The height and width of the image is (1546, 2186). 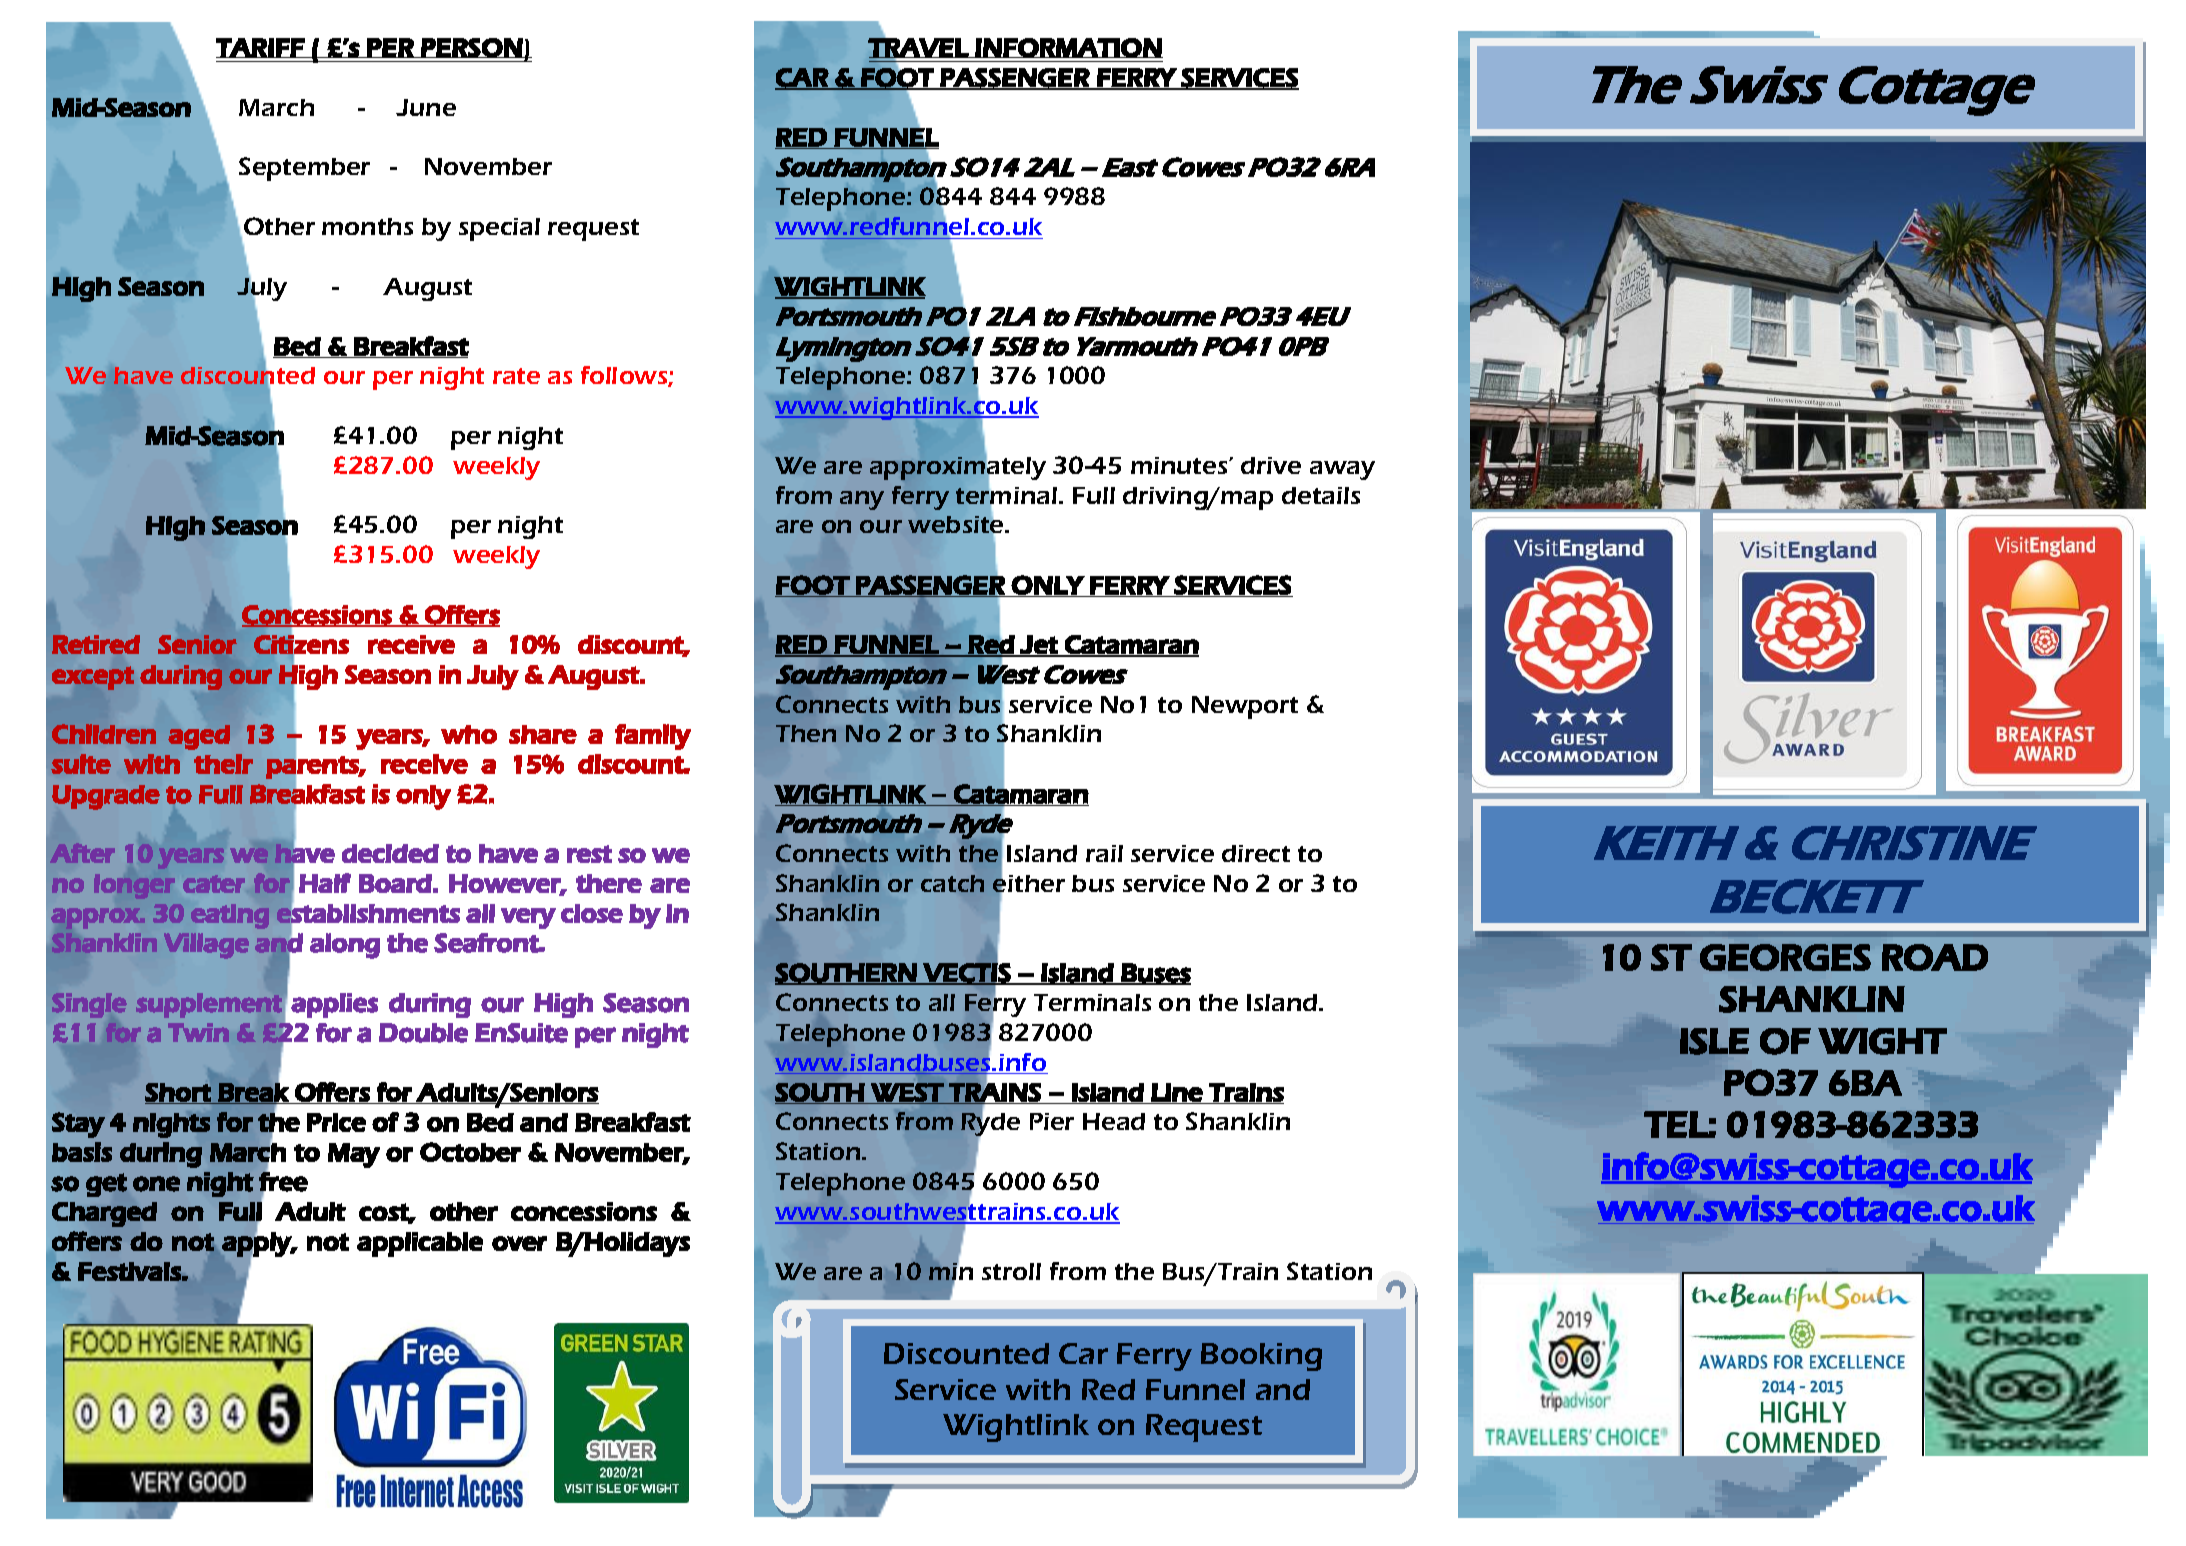 I want to click on Jet, so click(x=1039, y=645).
